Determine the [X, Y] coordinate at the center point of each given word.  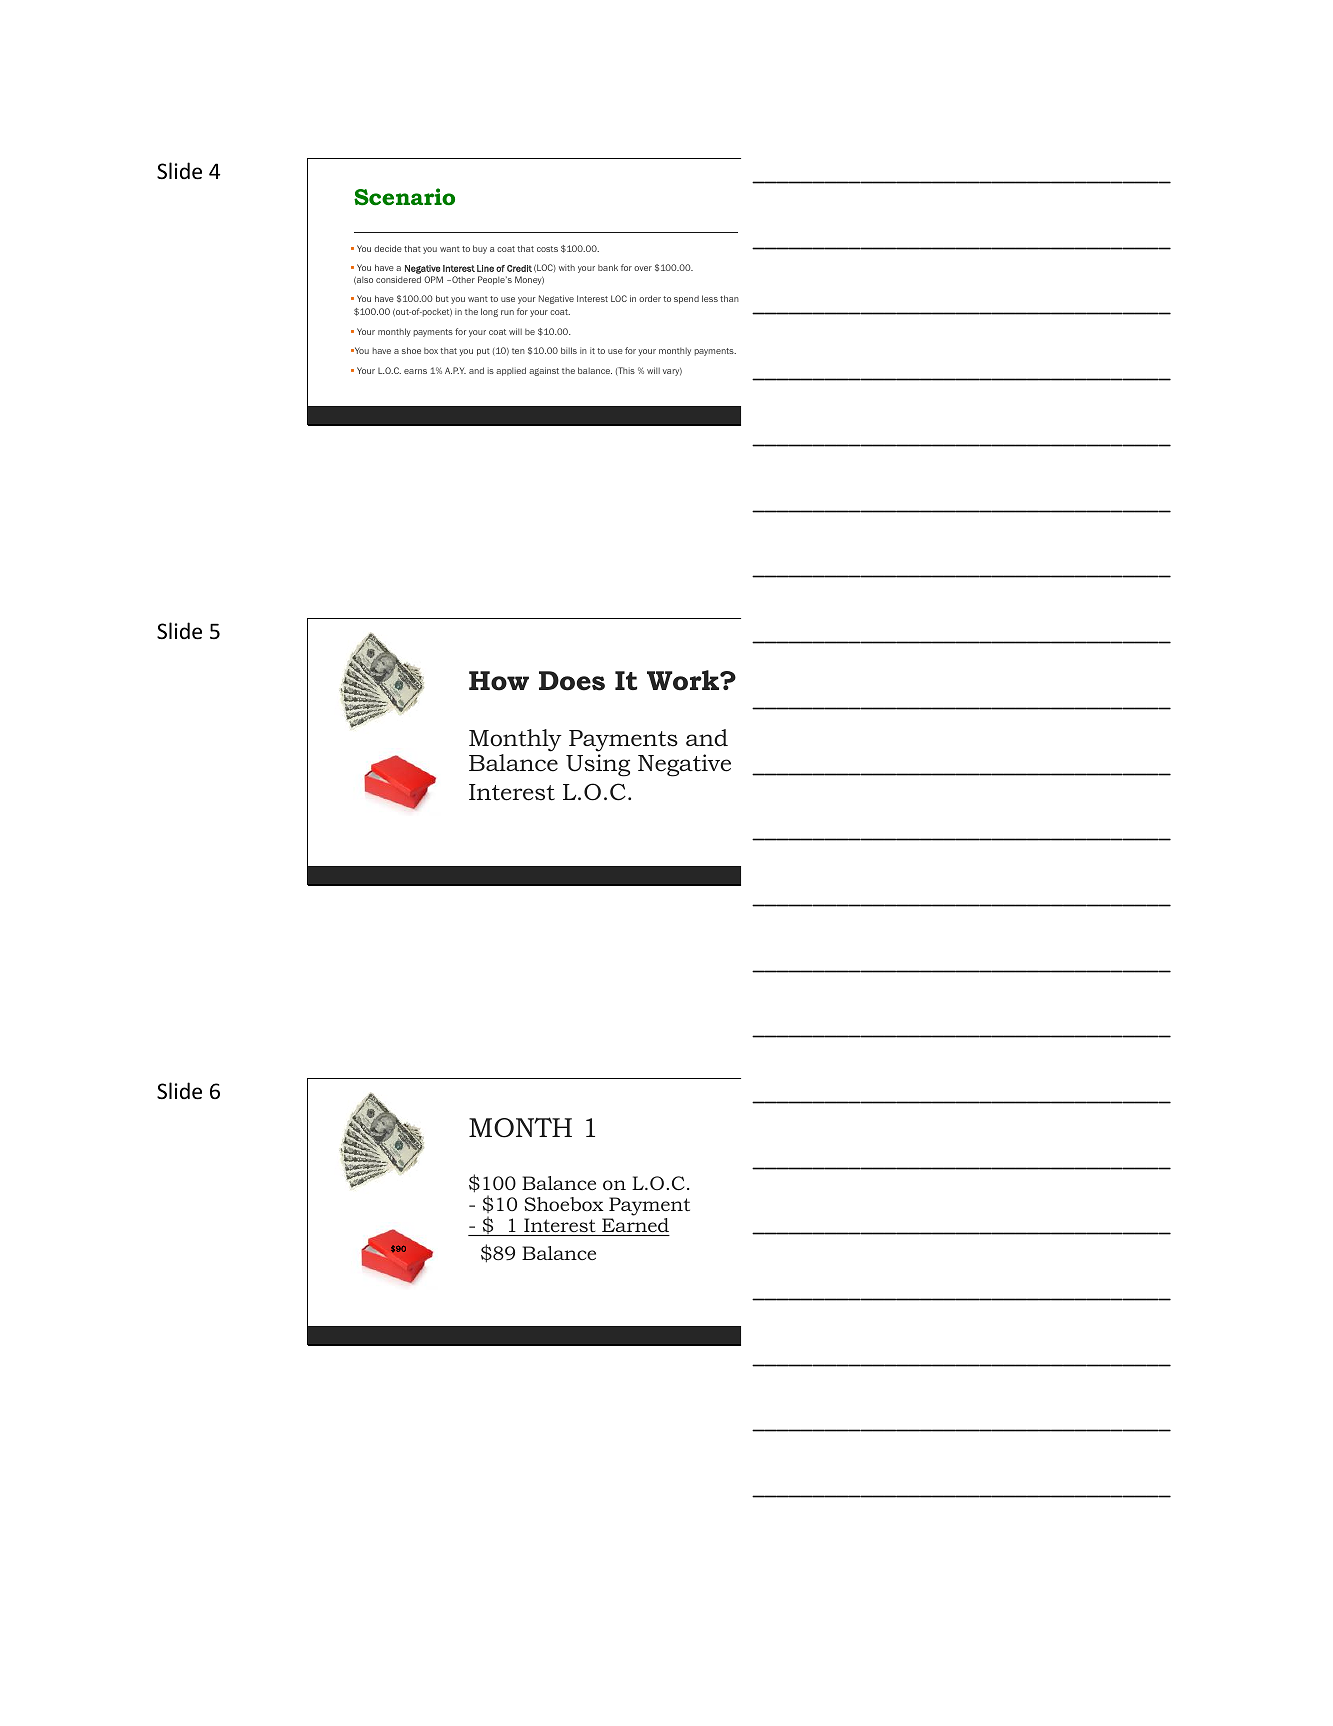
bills [569, 350]
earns [415, 371]
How [499, 681]
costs [547, 249]
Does [572, 681]
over [643, 268]
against [544, 371]
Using [598, 765]
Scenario [404, 197]
